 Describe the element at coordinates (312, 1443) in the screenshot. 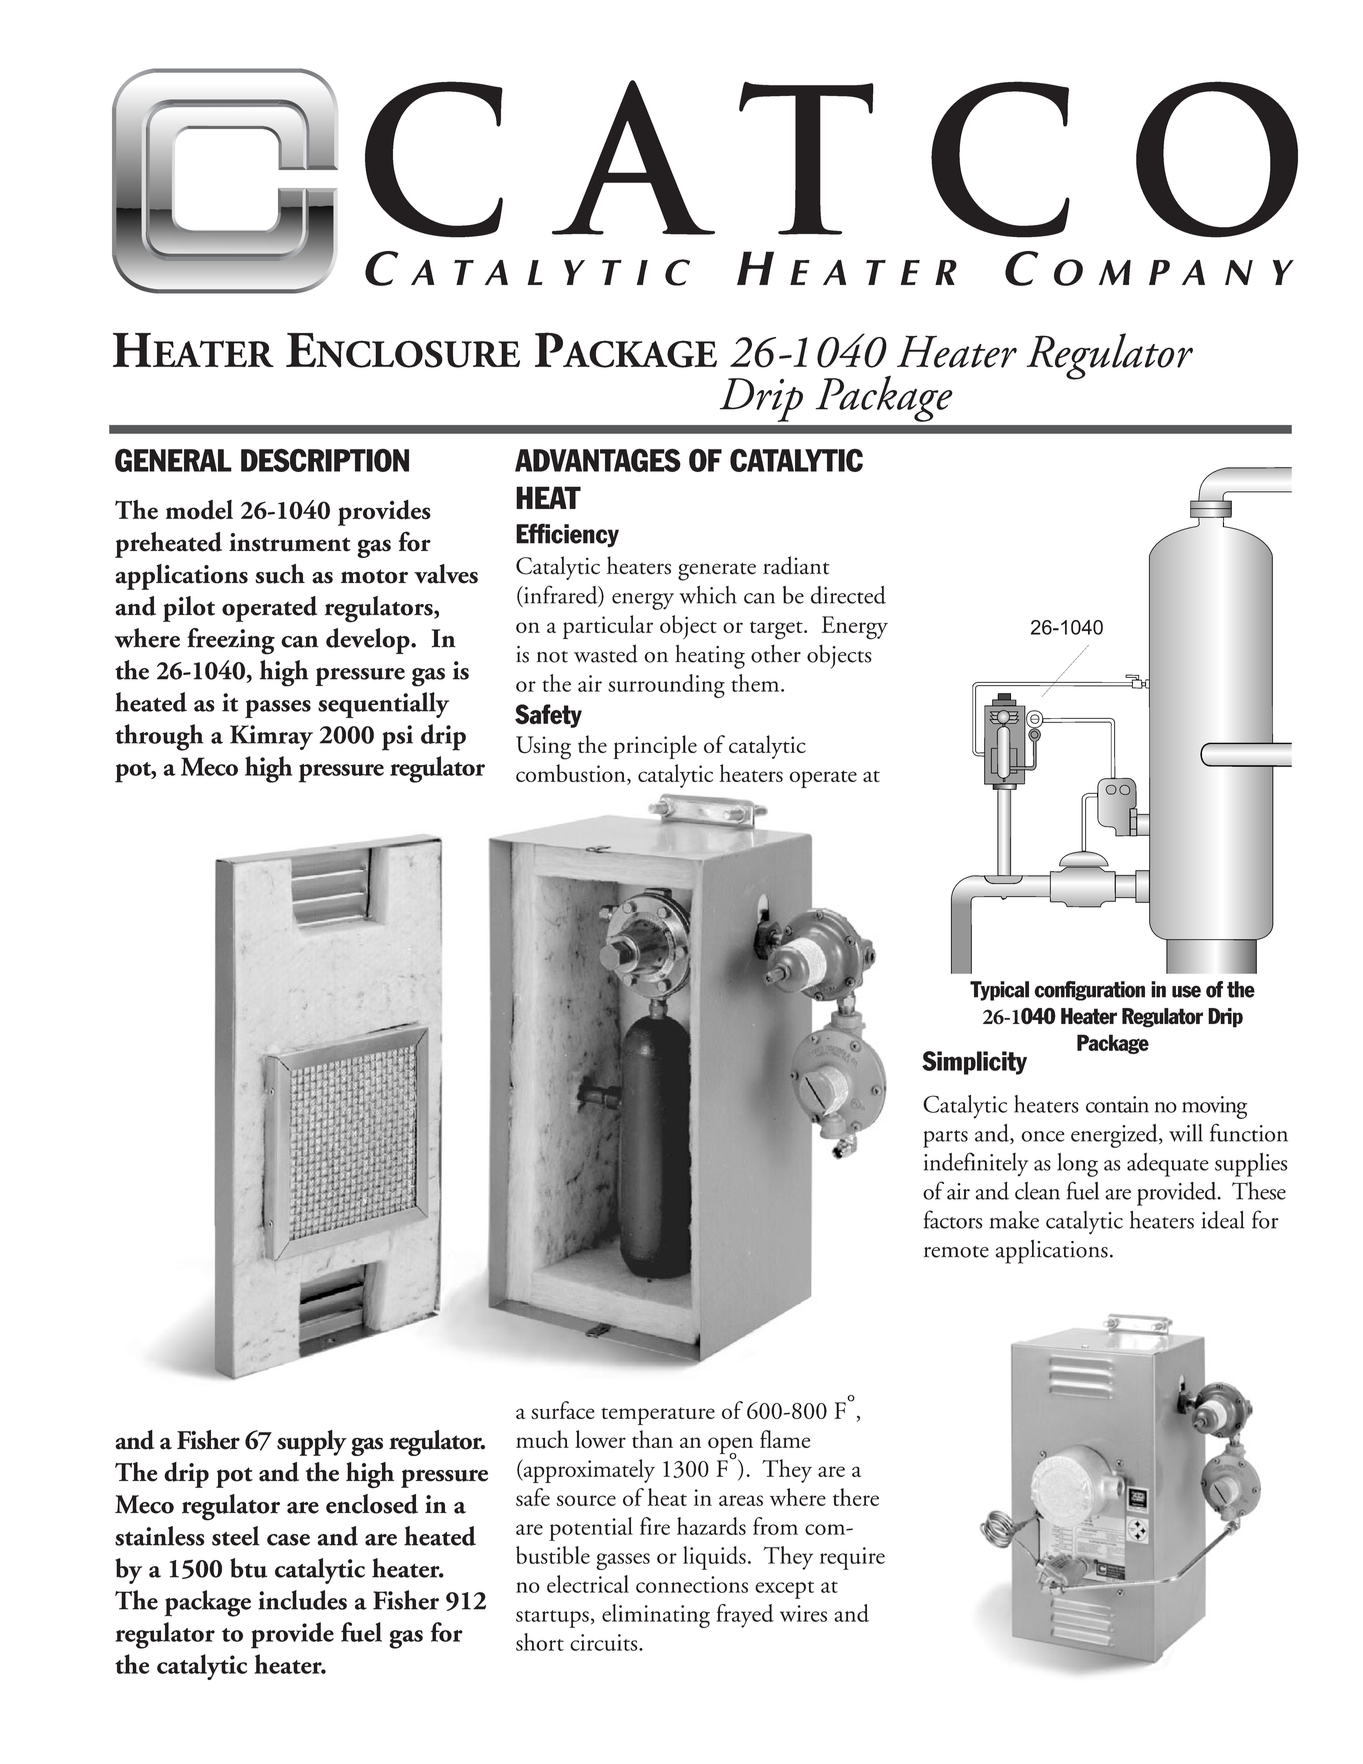

I see `supply` at that location.
